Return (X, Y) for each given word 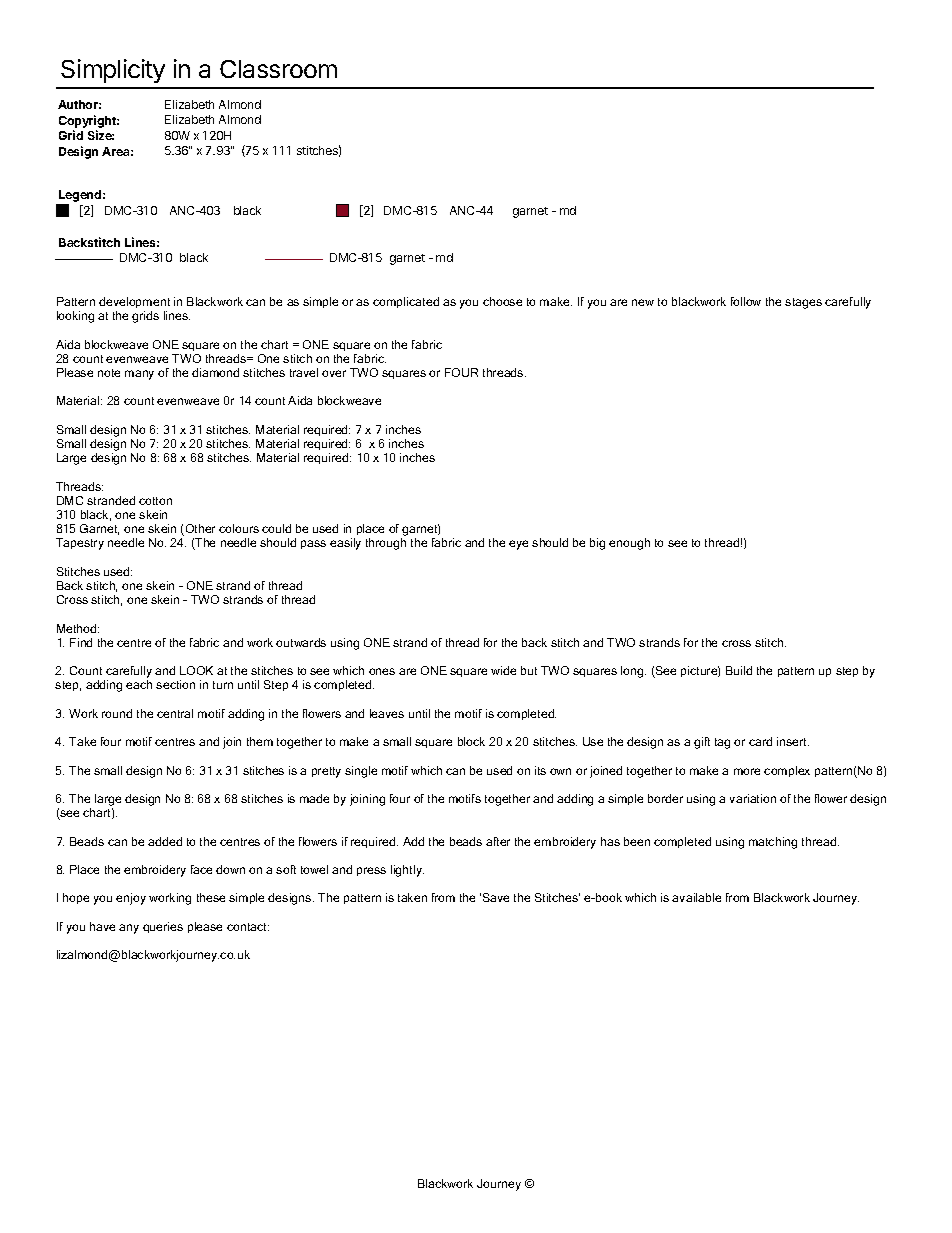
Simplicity (113, 71)
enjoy (131, 899)
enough (629, 544)
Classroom (278, 69)
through (386, 544)
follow (746, 301)
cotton (155, 501)
